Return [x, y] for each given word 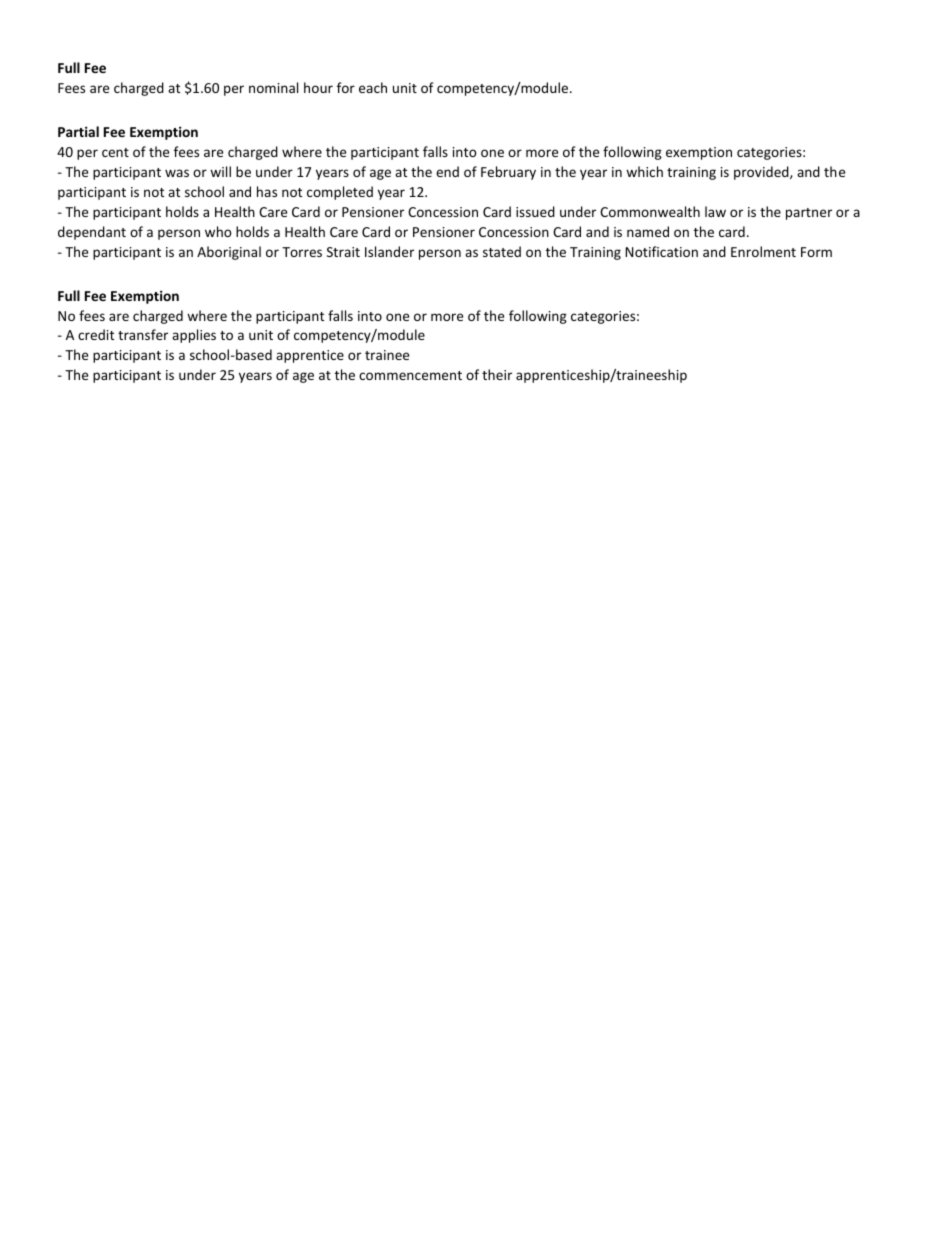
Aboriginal [229, 253]
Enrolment [763, 251]
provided [762, 173]
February [508, 173]
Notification [661, 251]
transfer [143, 334]
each [373, 87]
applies [194, 336]
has [267, 191]
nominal [273, 87]
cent [115, 152]
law [715, 211]
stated [502, 251]
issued [535, 211]
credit [96, 334]
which [644, 171]
